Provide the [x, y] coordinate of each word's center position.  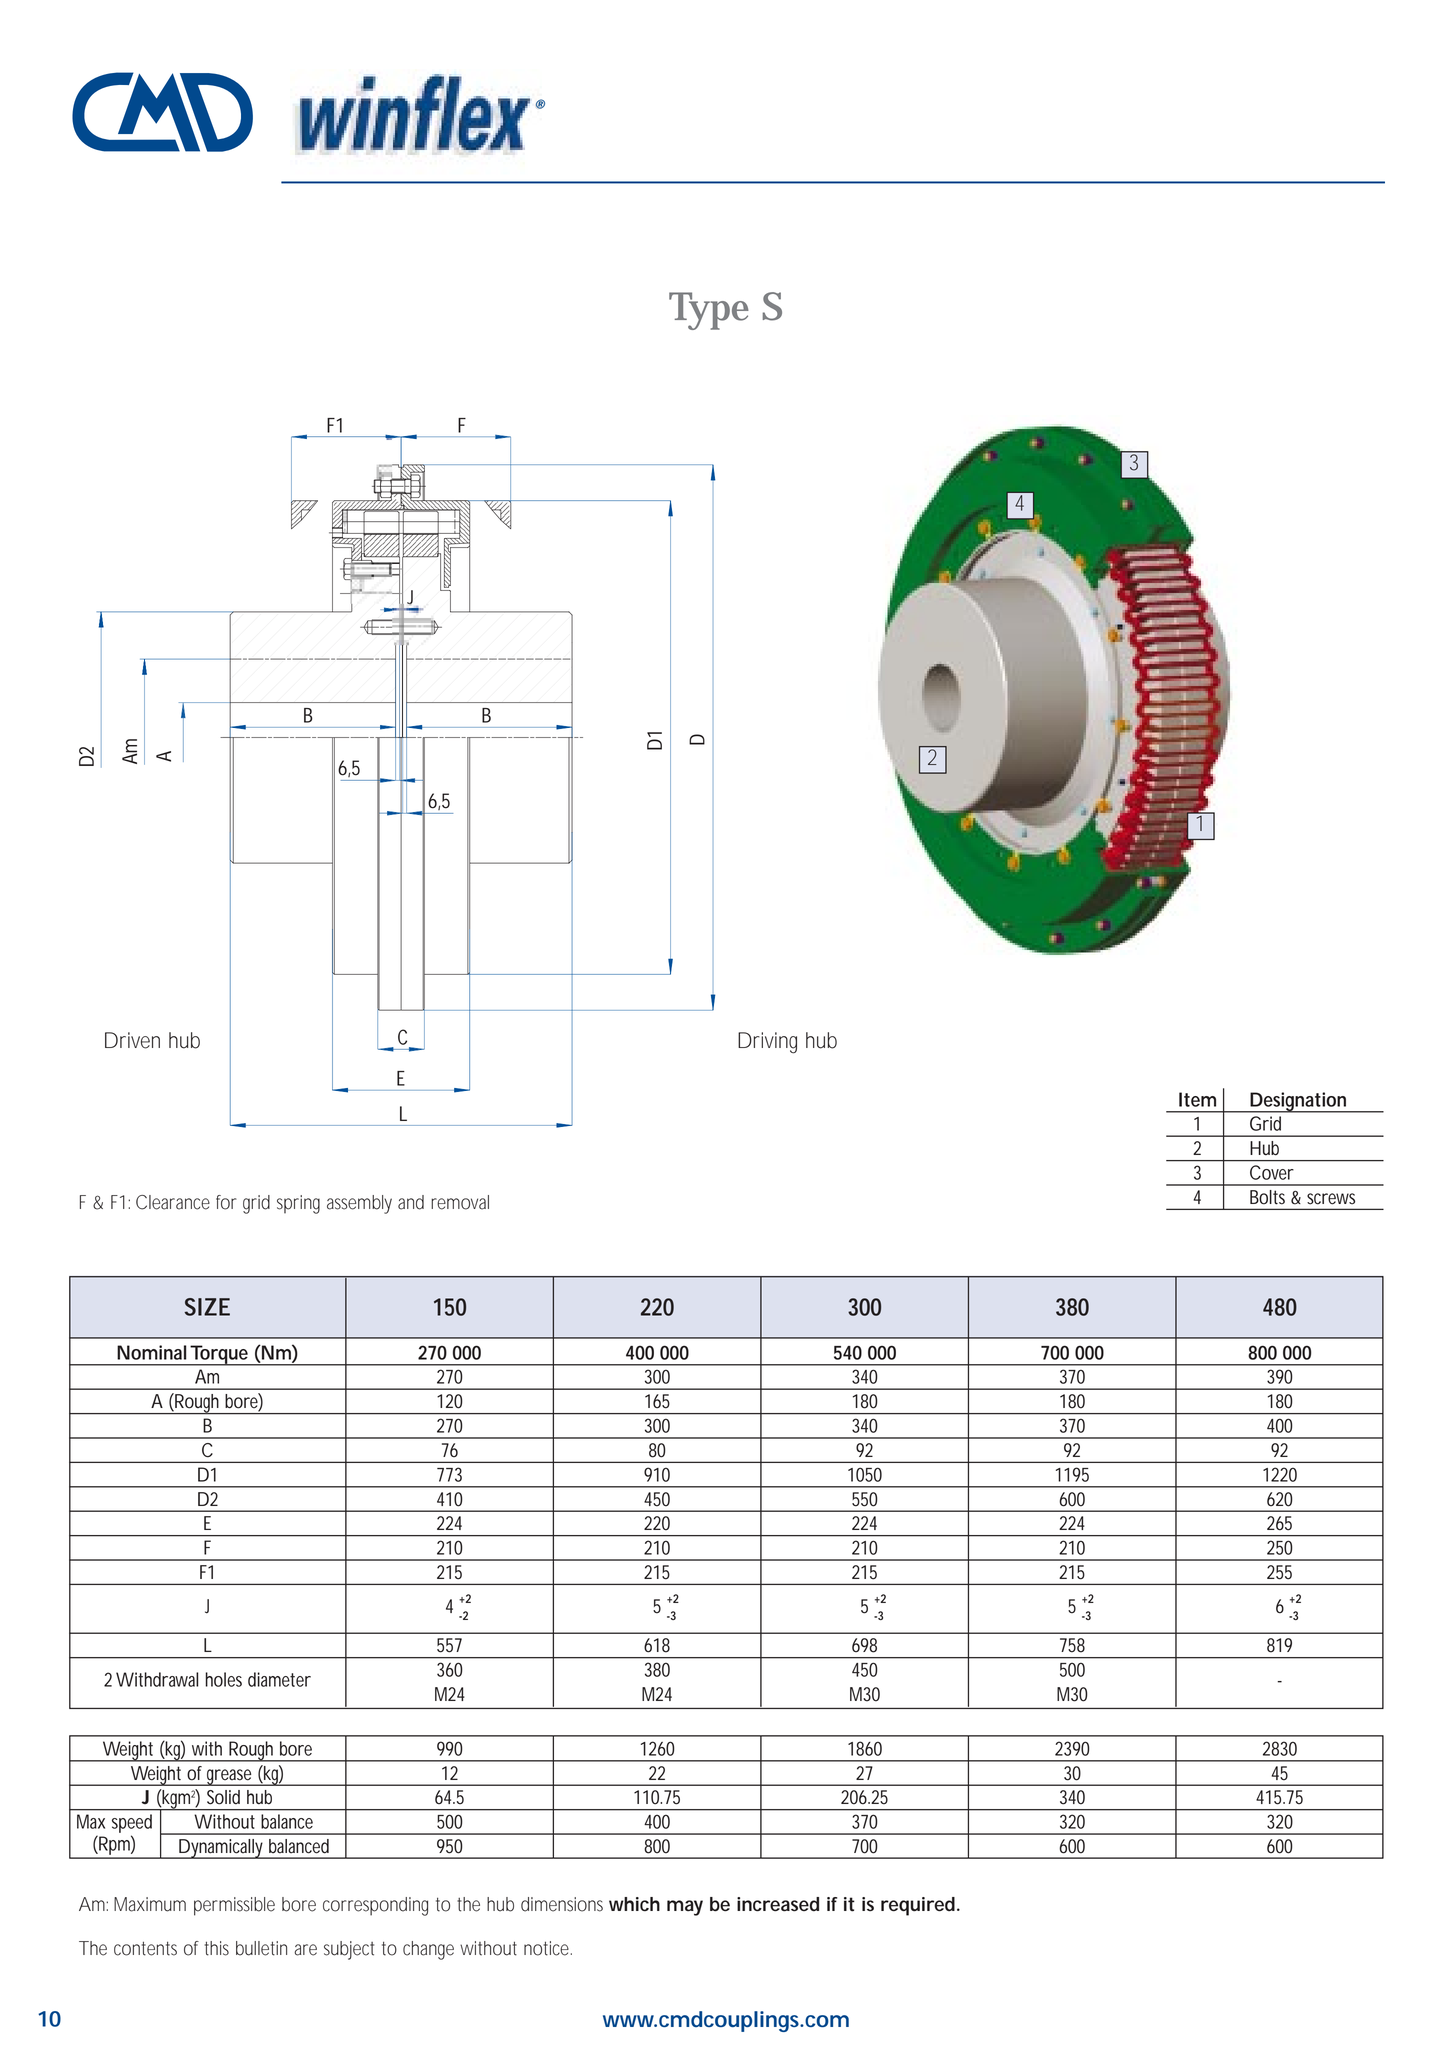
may [685, 1908]
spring [298, 1204]
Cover [1272, 1172]
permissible [234, 1906]
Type [709, 311]
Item [1197, 1099]
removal [460, 1202]
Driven [132, 1040]
